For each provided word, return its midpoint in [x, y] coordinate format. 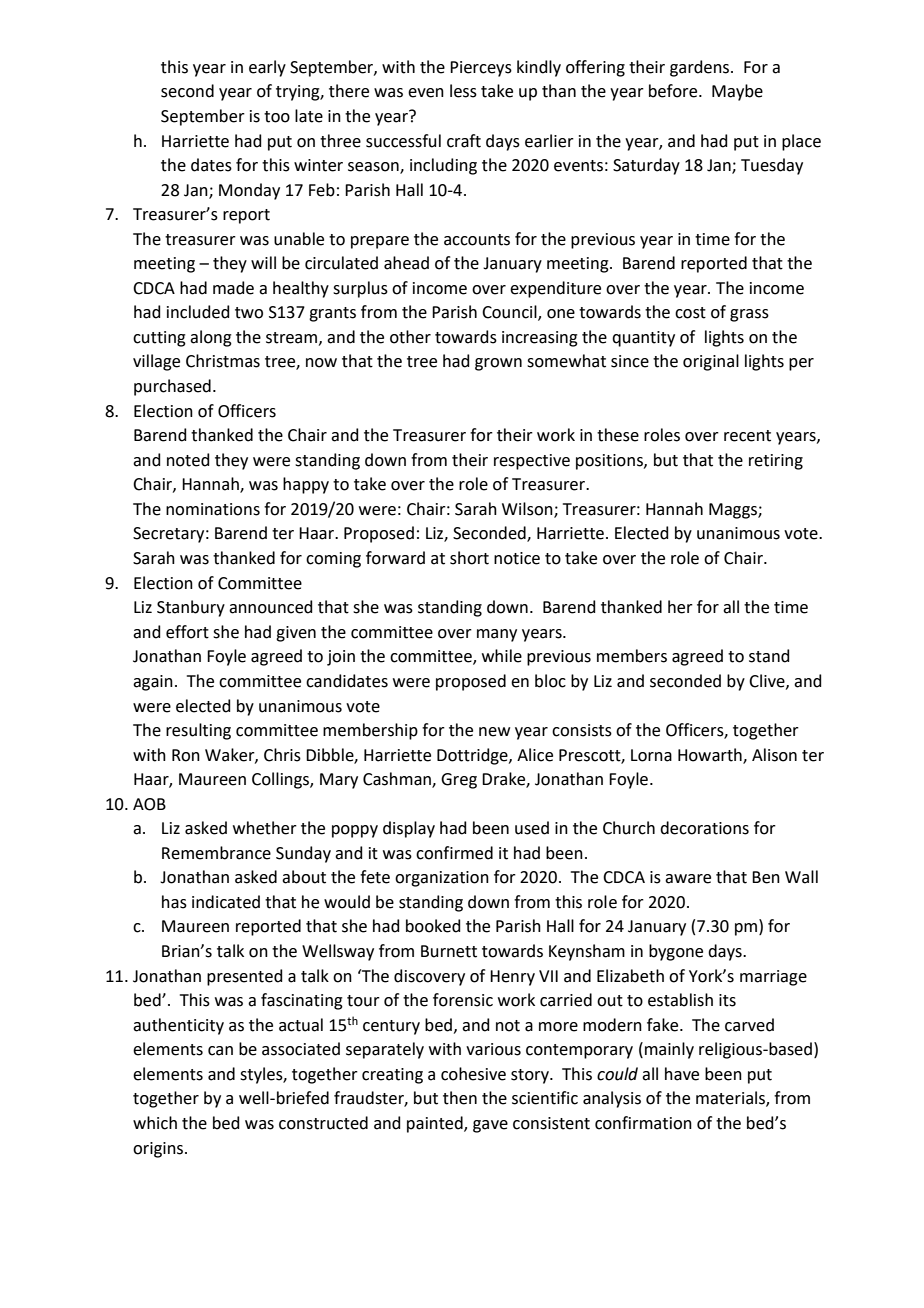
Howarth [711, 755]
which [155, 1123]
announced [271, 607]
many [497, 635]
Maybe [737, 92]
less [463, 91]
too [277, 117]
